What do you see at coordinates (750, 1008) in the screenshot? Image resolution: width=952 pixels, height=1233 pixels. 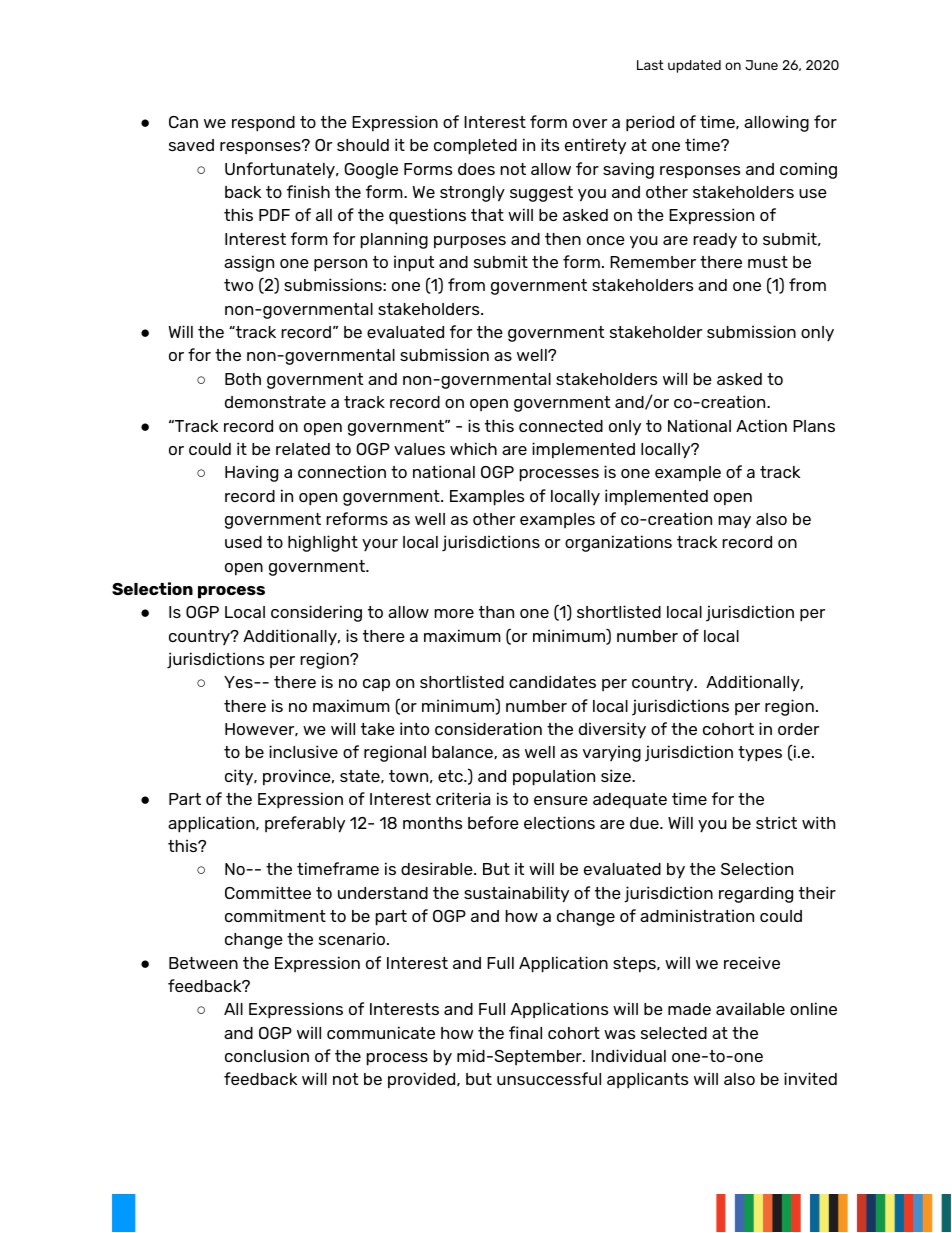 I see `available` at bounding box center [750, 1008].
